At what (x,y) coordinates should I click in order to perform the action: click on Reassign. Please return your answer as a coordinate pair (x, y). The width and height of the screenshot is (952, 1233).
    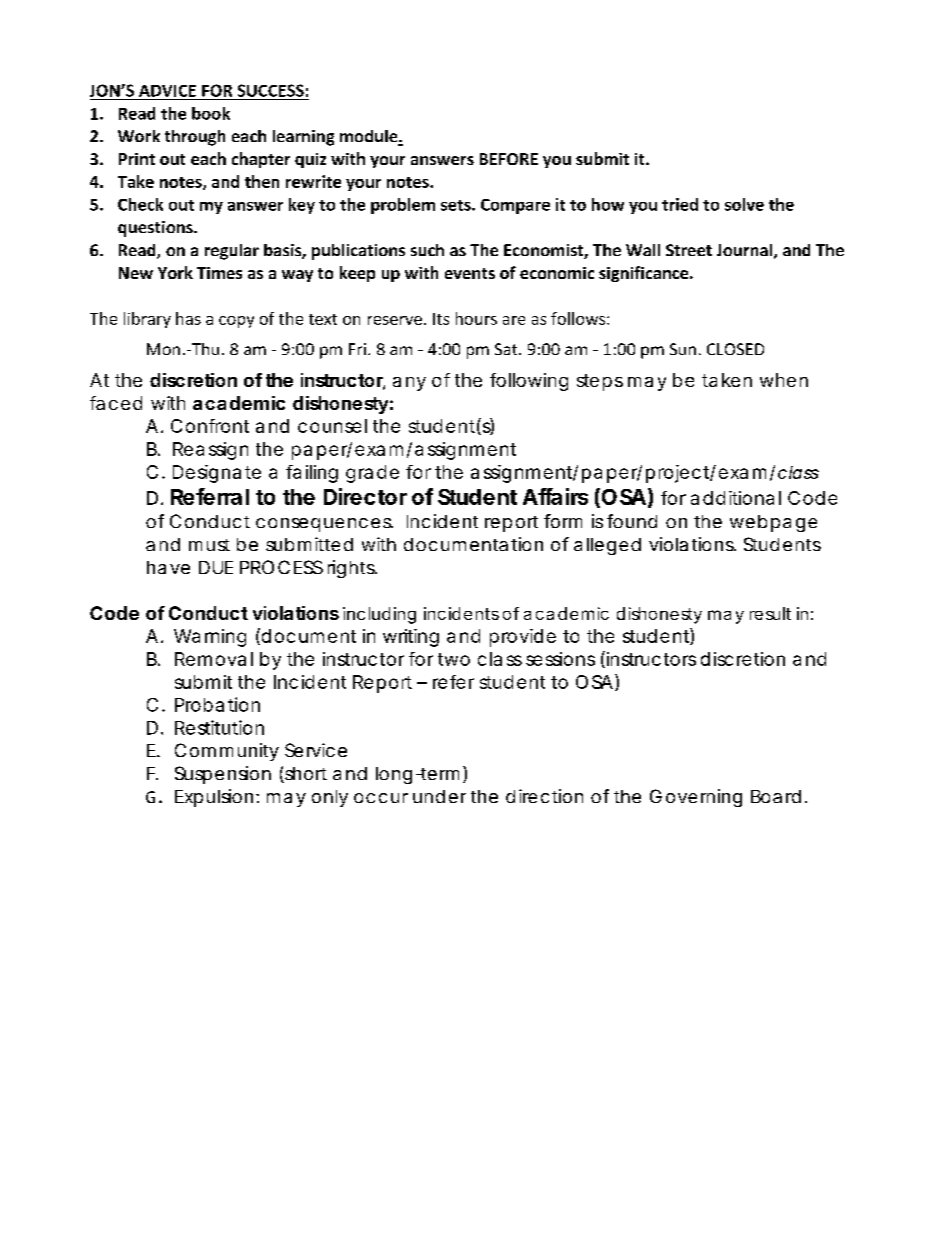
    Looking at the image, I should click on (210, 451).
